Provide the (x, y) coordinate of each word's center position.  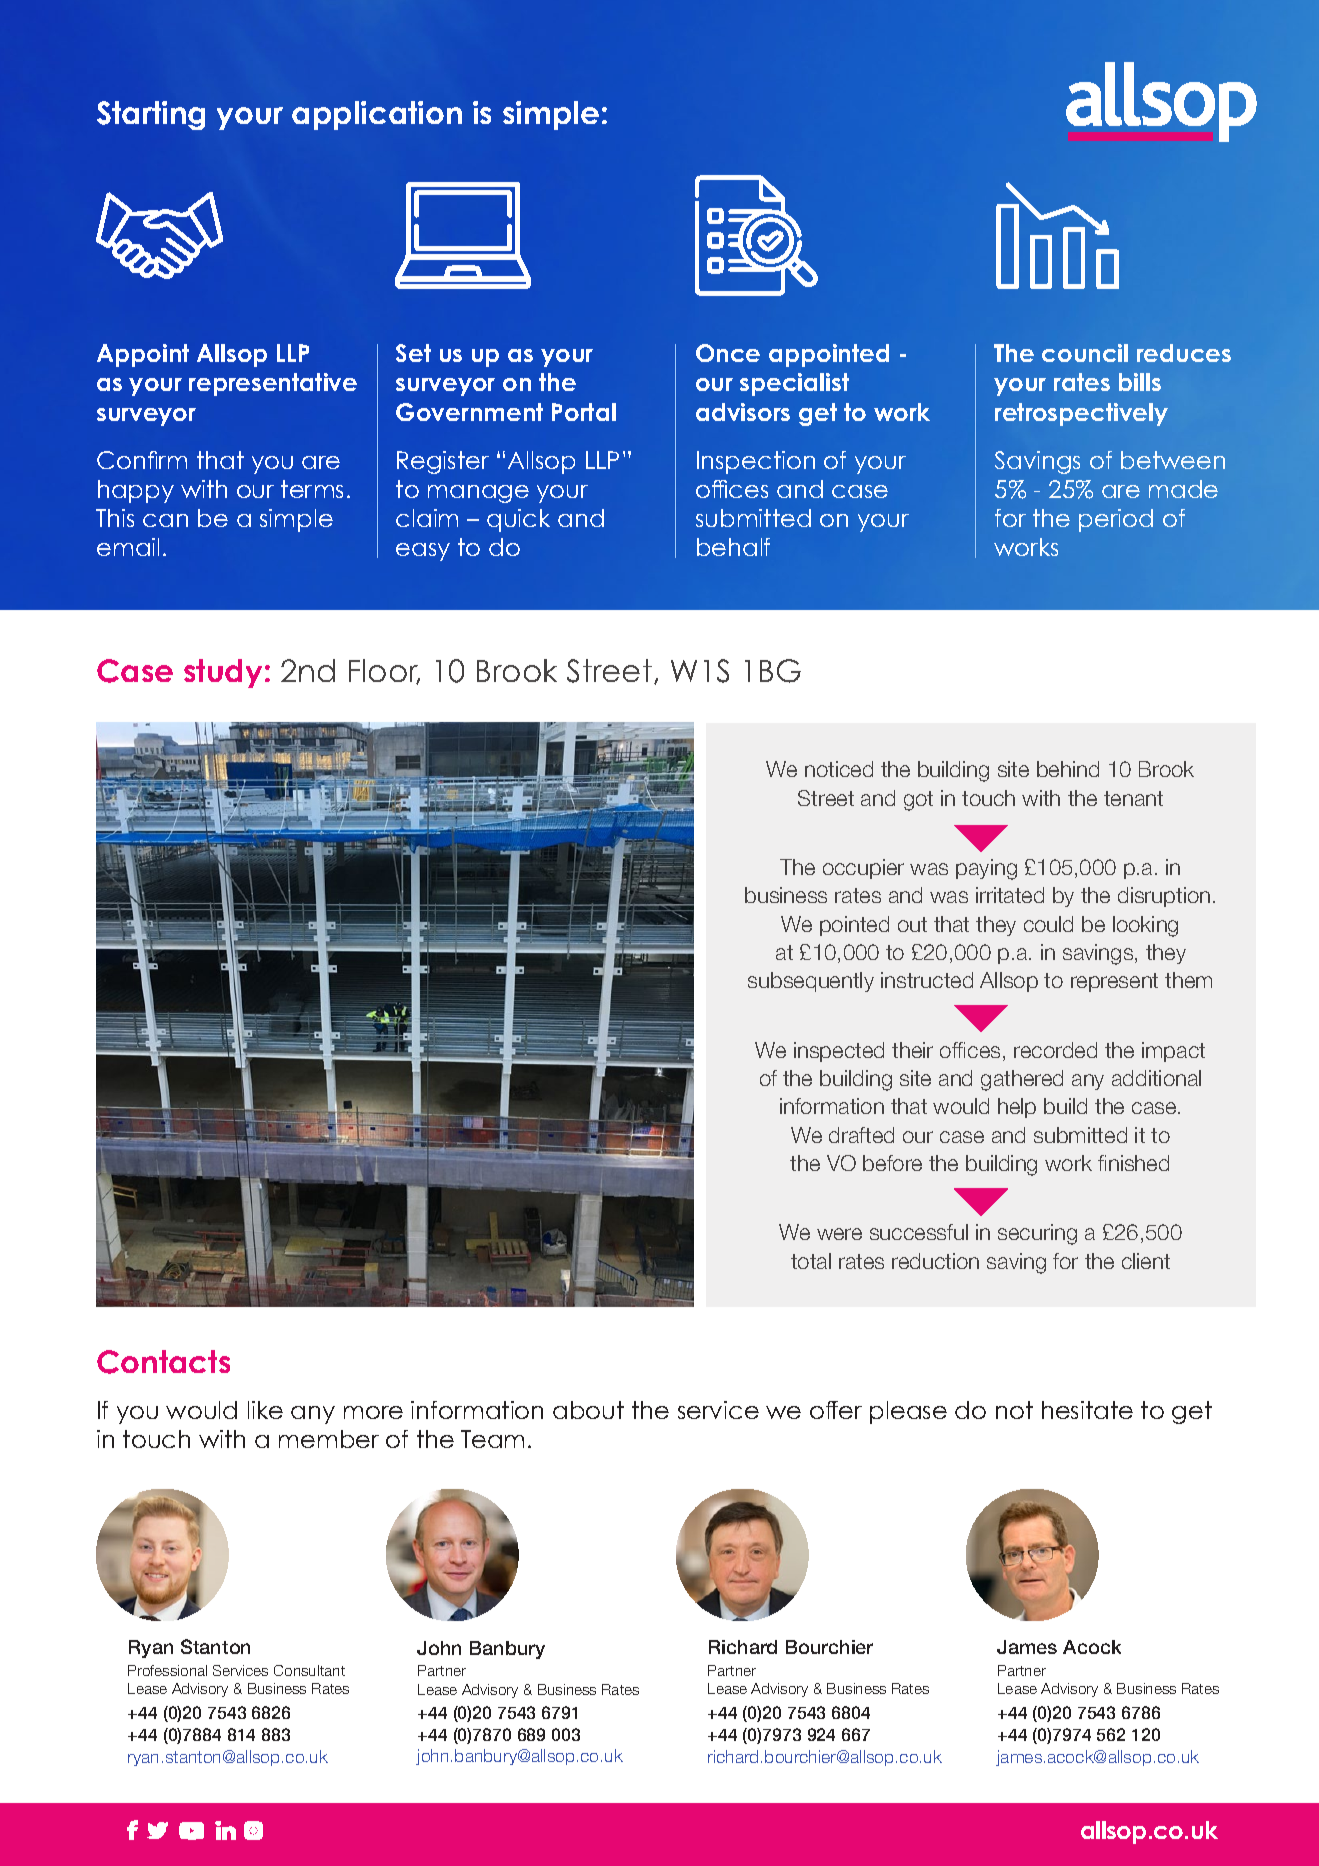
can (165, 520)
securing (1037, 1234)
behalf (733, 547)
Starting (151, 115)
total (811, 1261)
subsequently (811, 982)
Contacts (163, 1362)
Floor (384, 672)
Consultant (309, 1670)
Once (728, 353)
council (1085, 353)
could (1048, 924)
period (1116, 520)
